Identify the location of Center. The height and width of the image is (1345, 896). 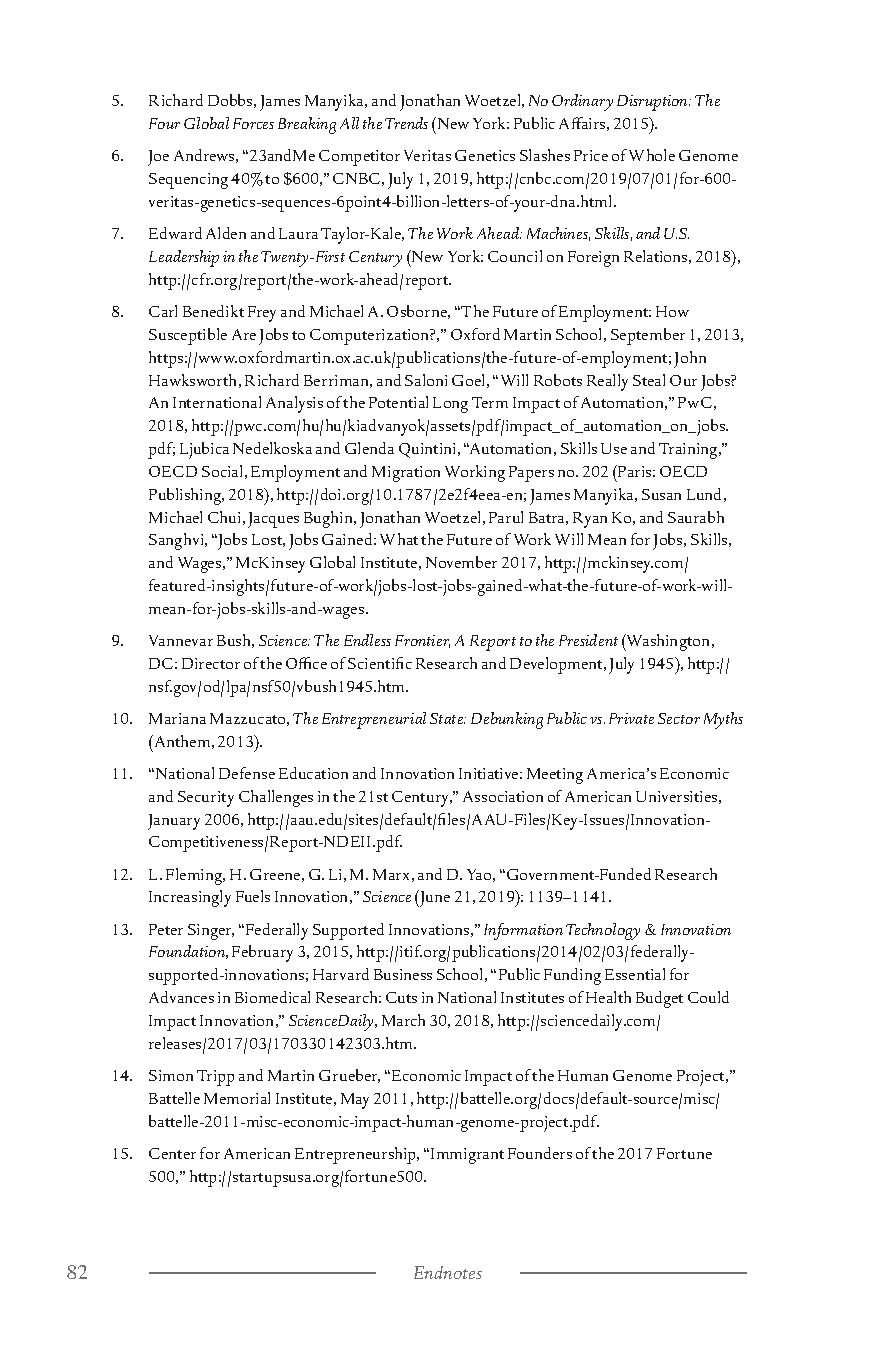
(172, 1153).
